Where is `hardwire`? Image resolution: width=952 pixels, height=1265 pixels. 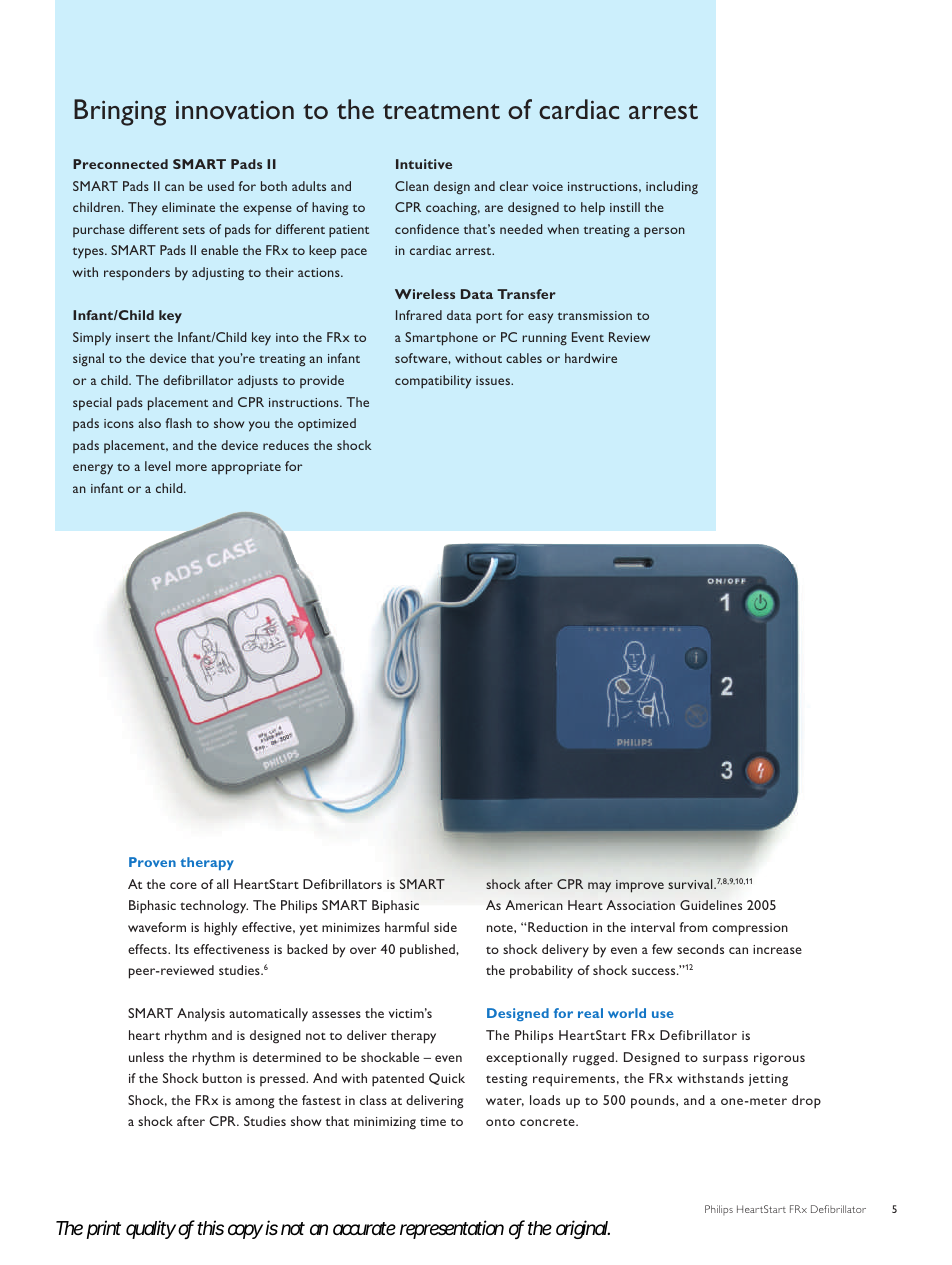
hardwire is located at coordinates (591, 358).
